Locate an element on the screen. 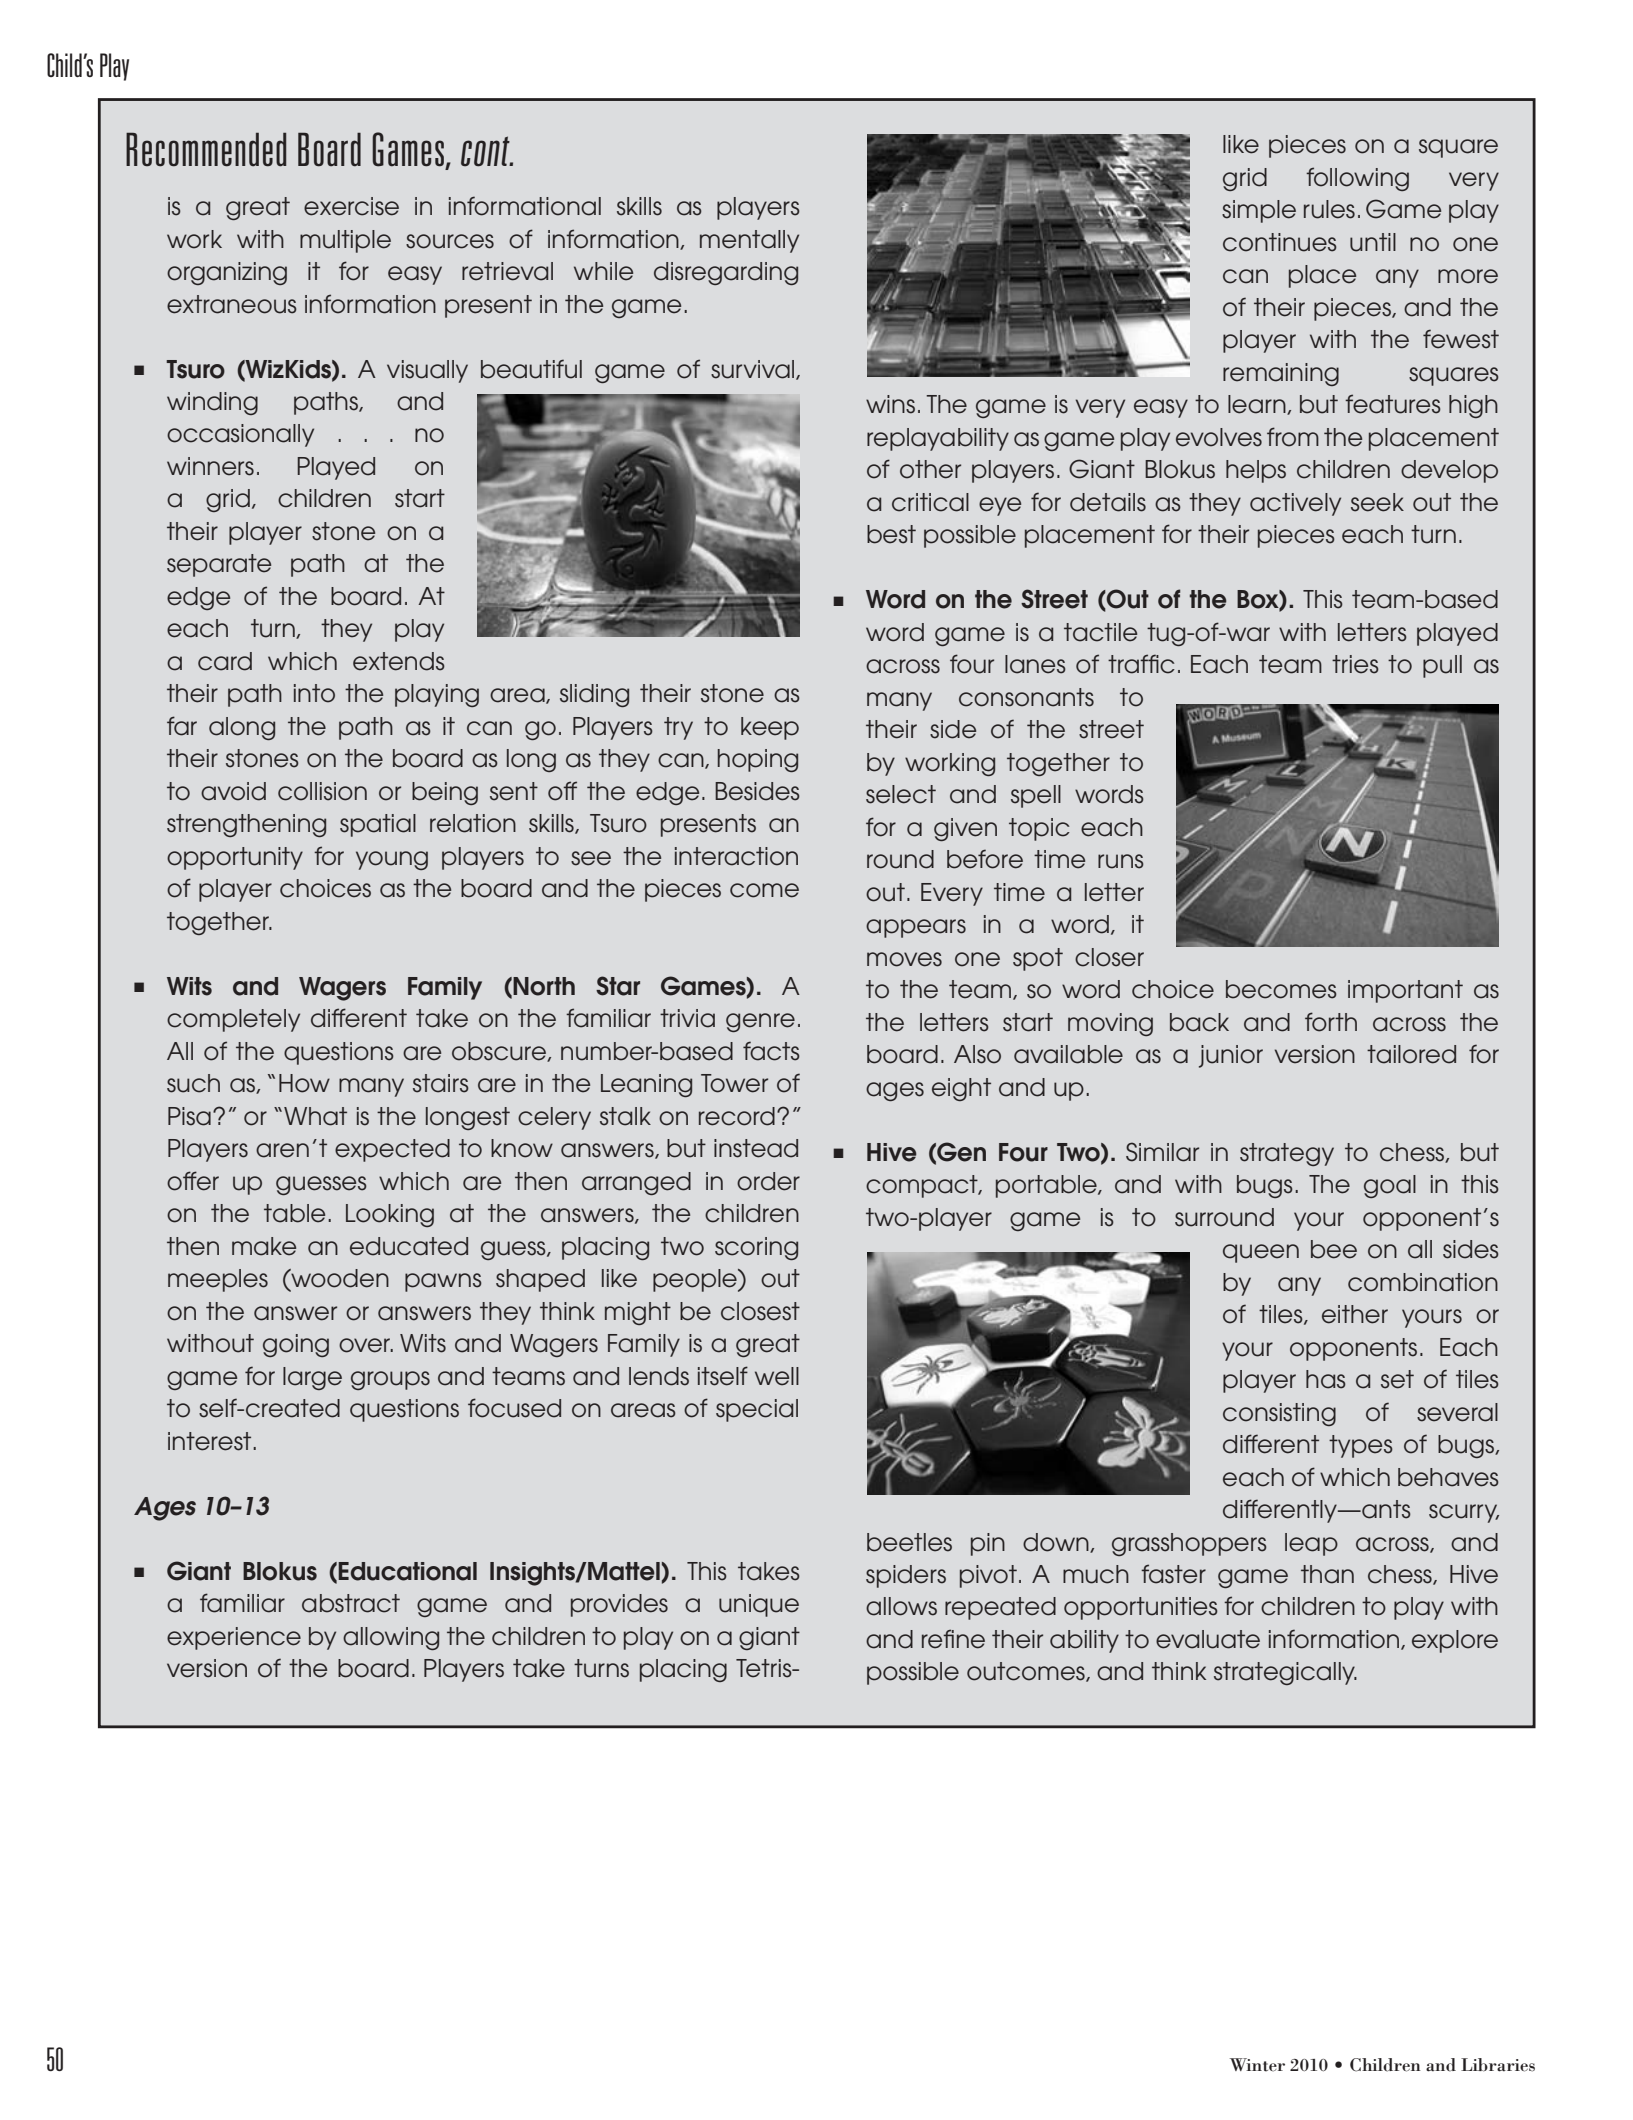  mentally is located at coordinates (749, 241).
